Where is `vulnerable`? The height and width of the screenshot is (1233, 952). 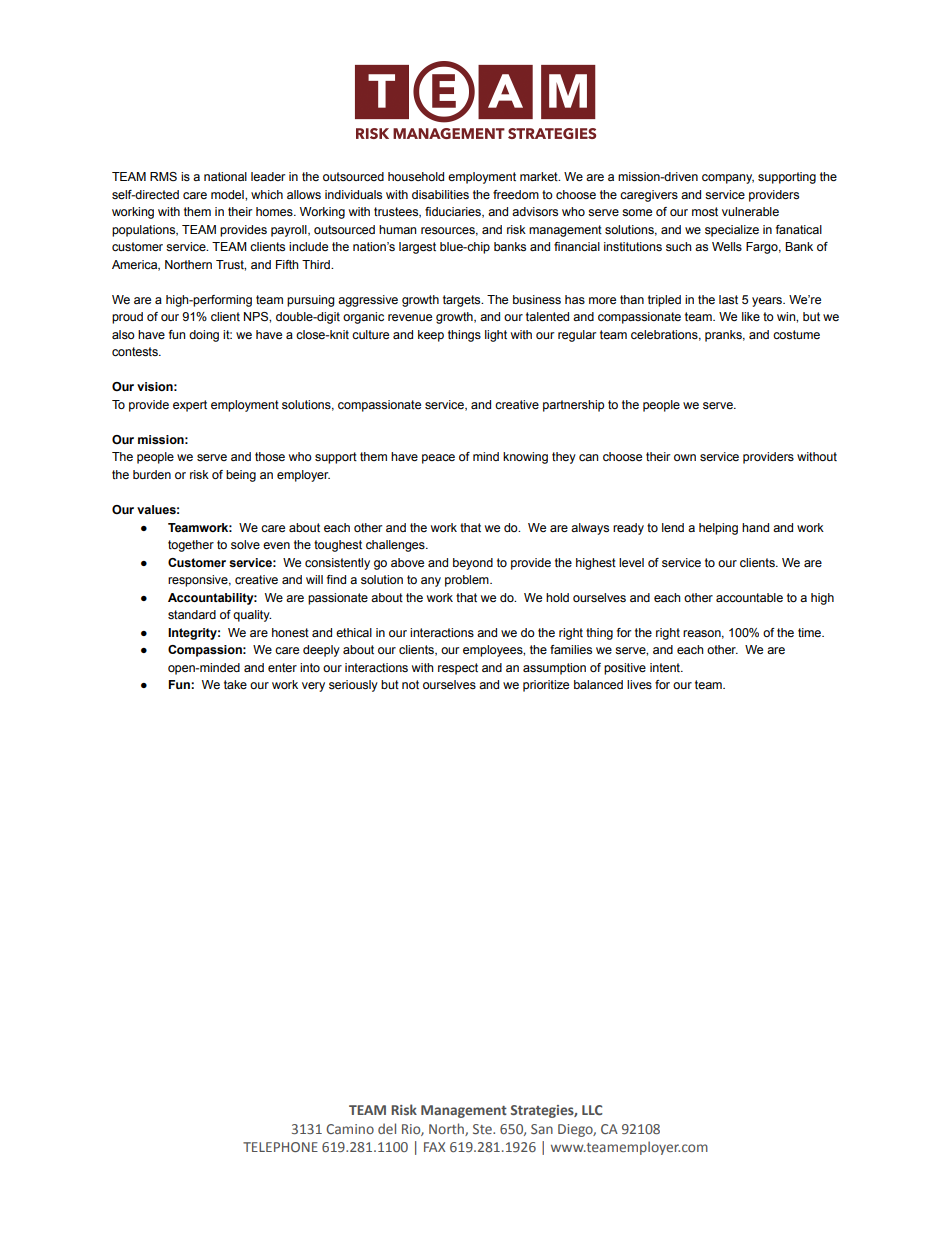
vulnerable is located at coordinates (750, 211).
